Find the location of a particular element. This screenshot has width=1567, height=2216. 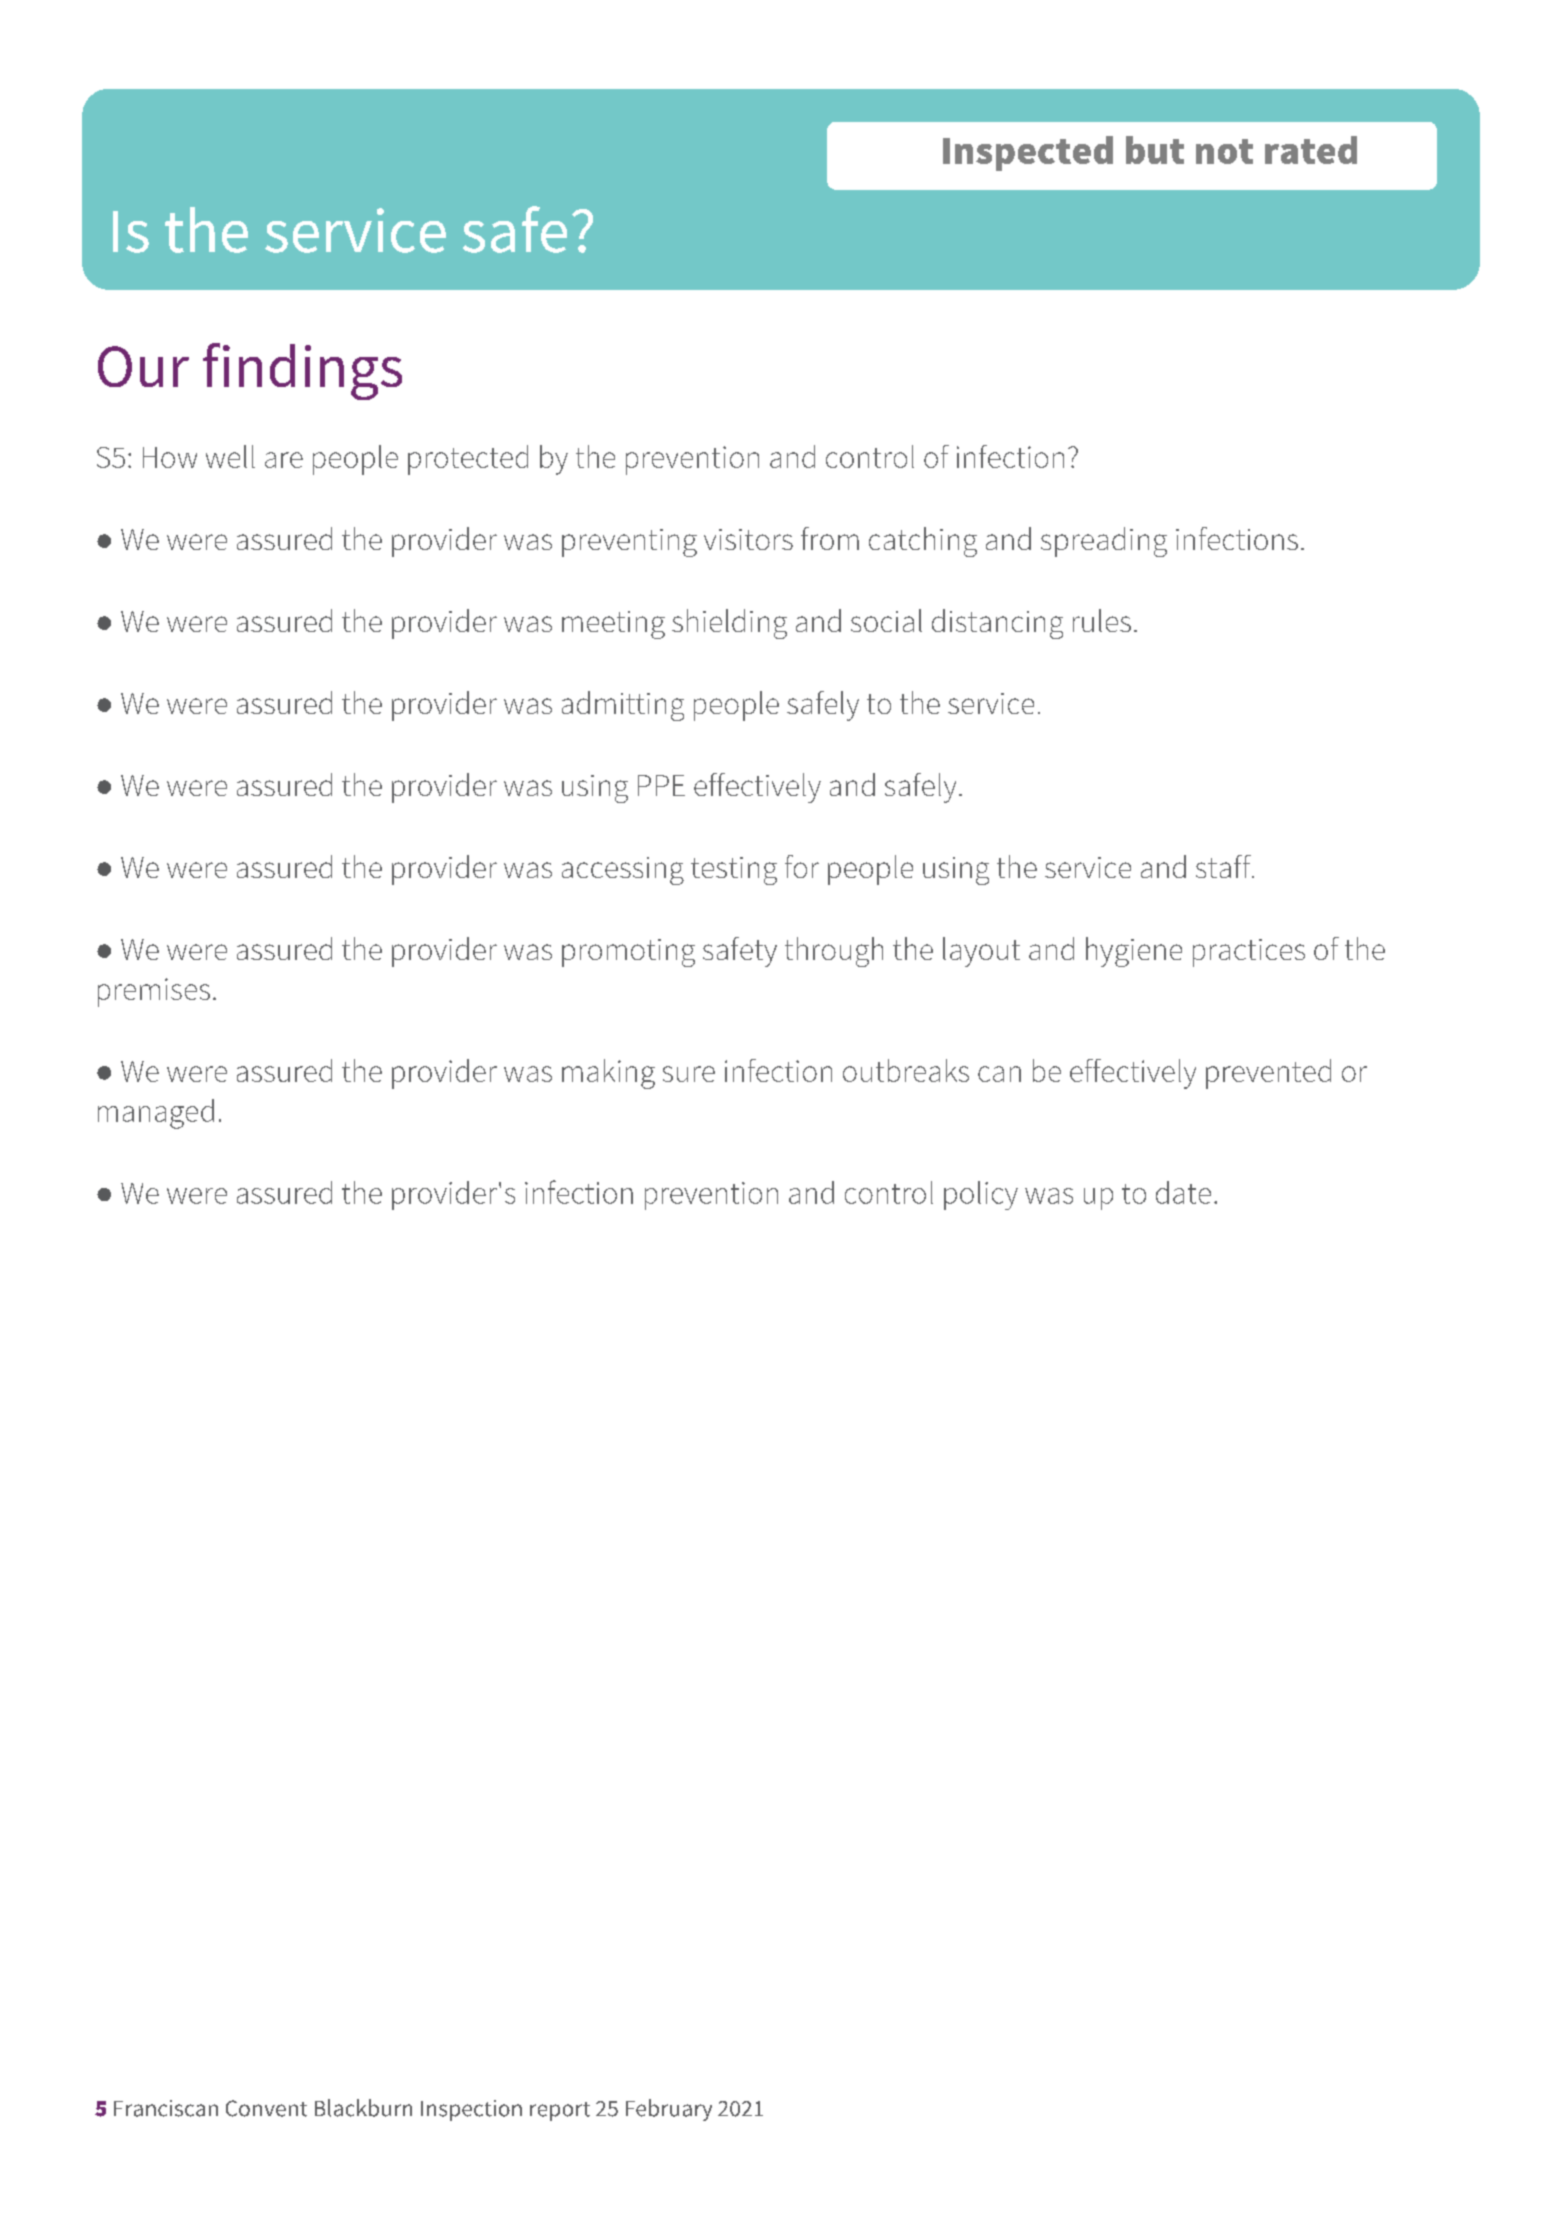

rules is located at coordinates (1102, 620).
